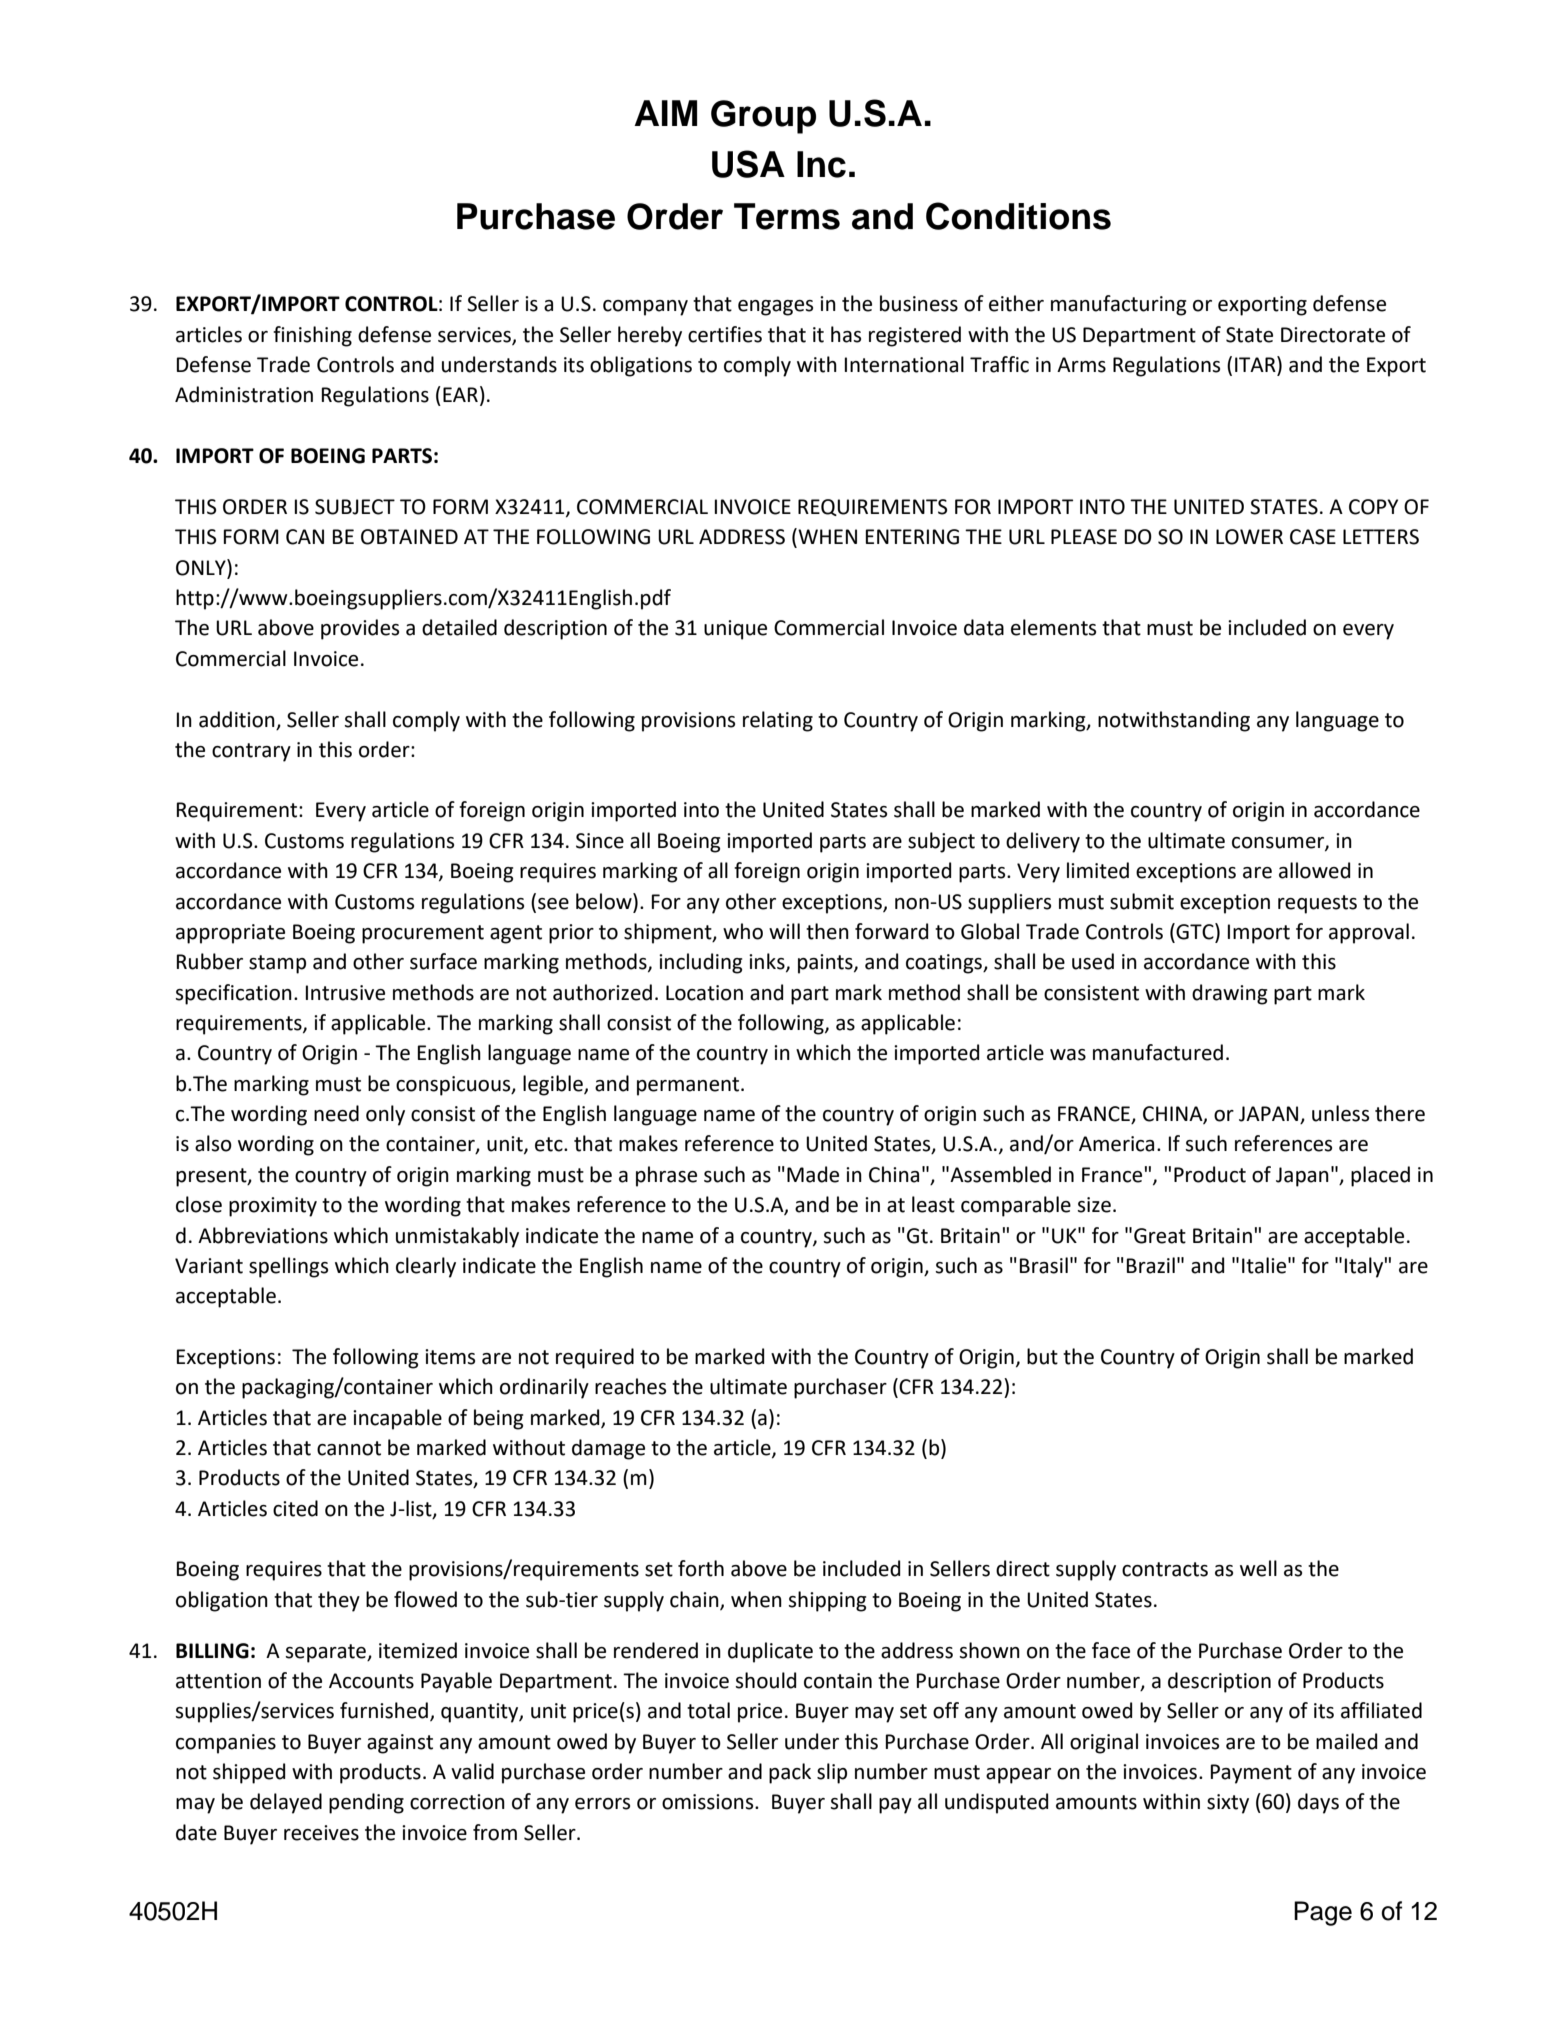  I want to click on receives, so click(321, 1833).
